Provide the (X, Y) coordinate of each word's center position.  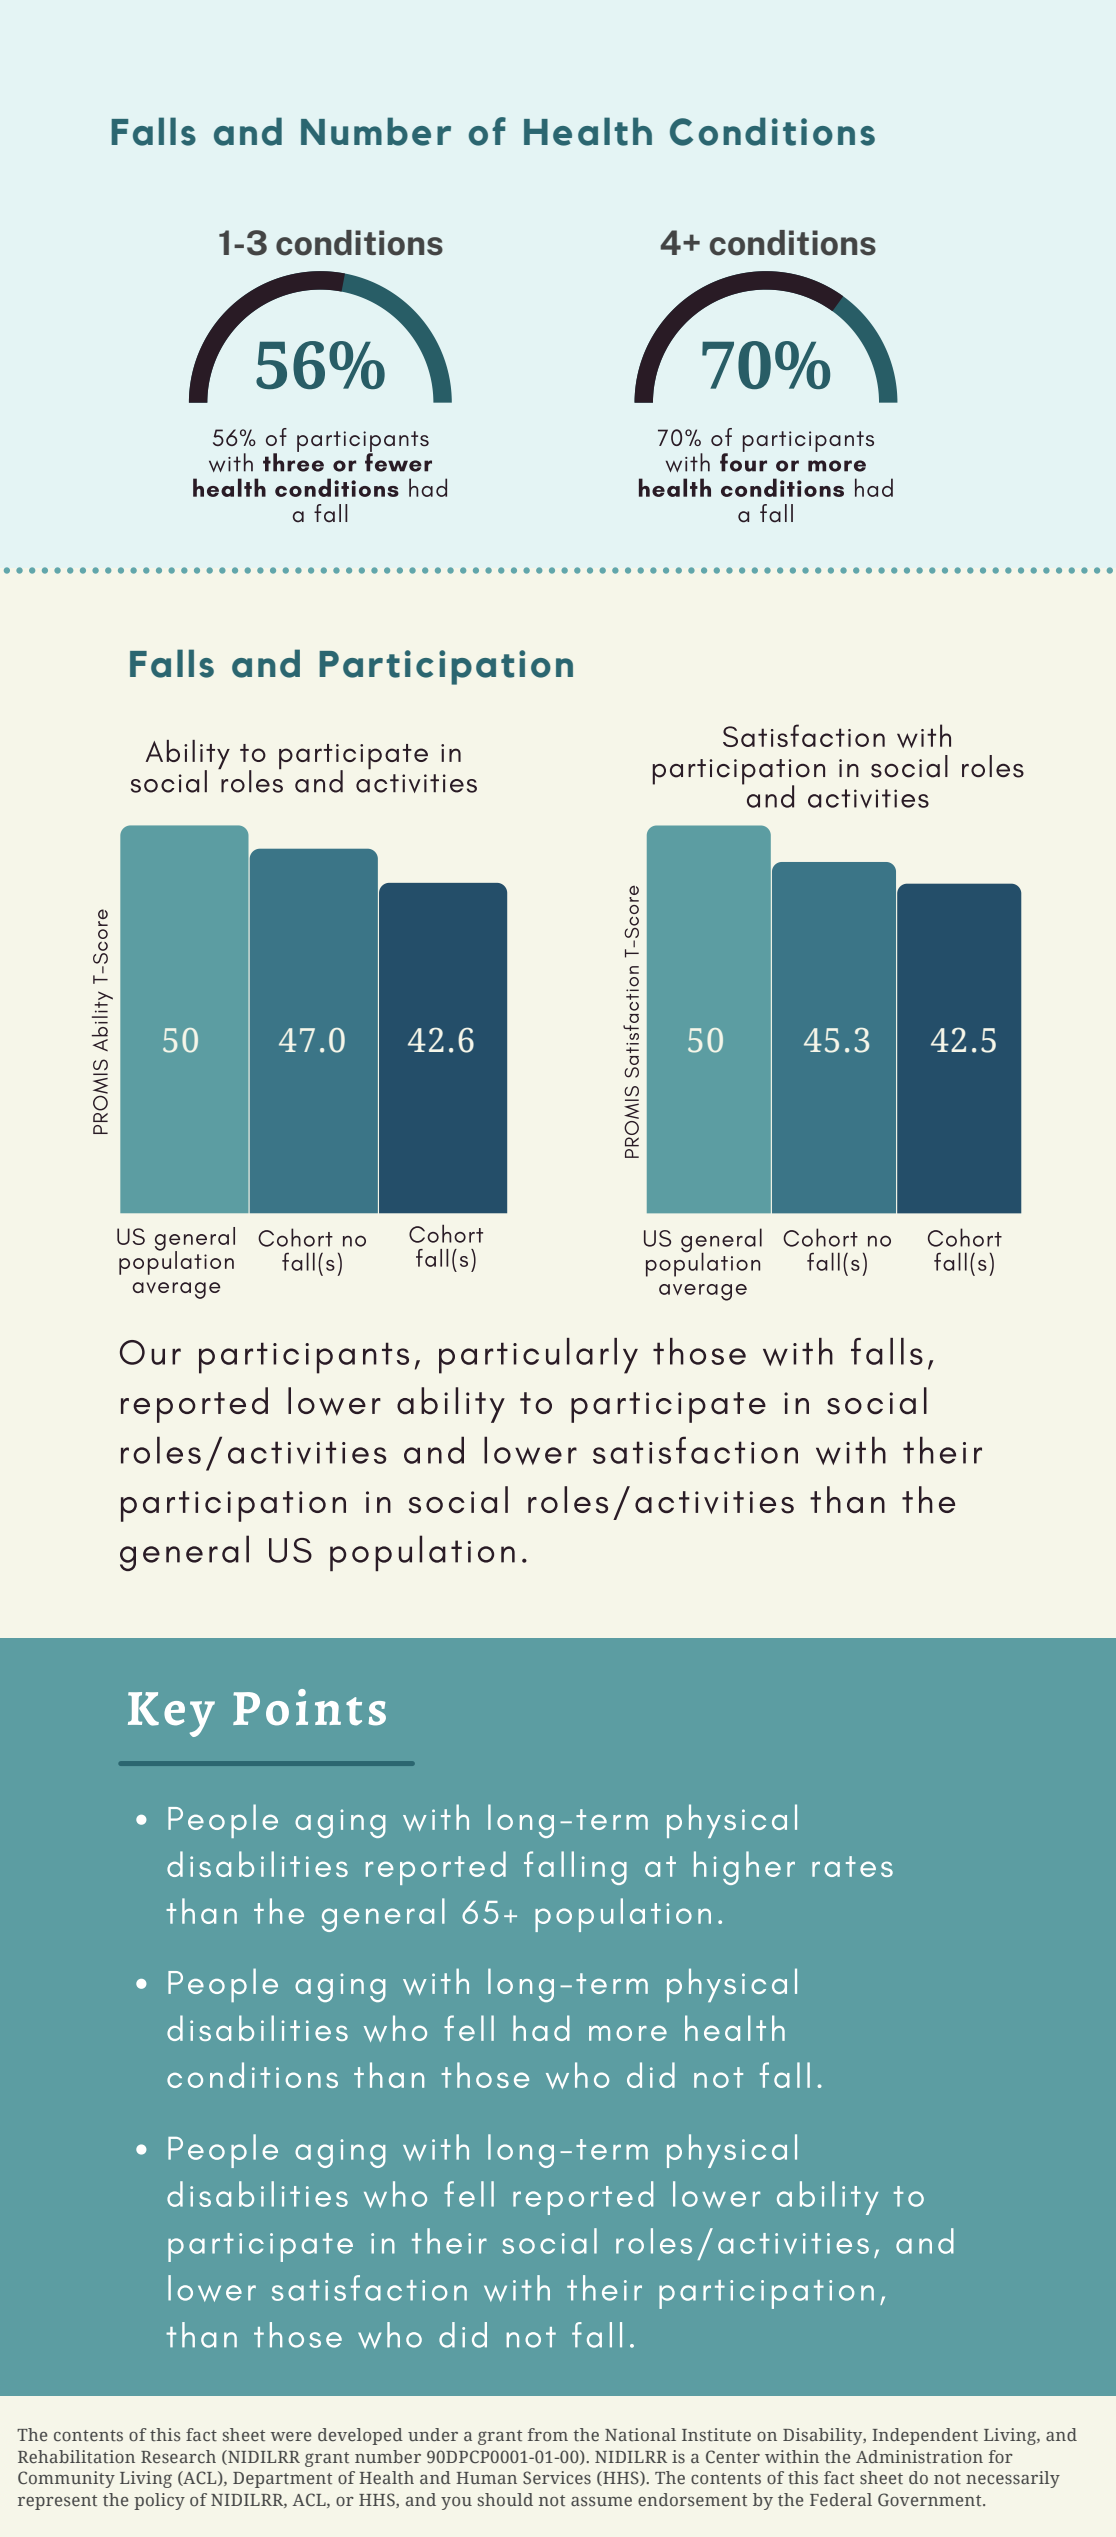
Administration (919, 2456)
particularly (538, 1356)
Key (171, 1714)
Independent (925, 2436)
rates (852, 1866)
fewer (398, 461)
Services (557, 2477)
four (743, 461)
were (290, 2436)
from (548, 2434)
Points (309, 1707)
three (293, 461)
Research (178, 2456)
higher (744, 1868)
